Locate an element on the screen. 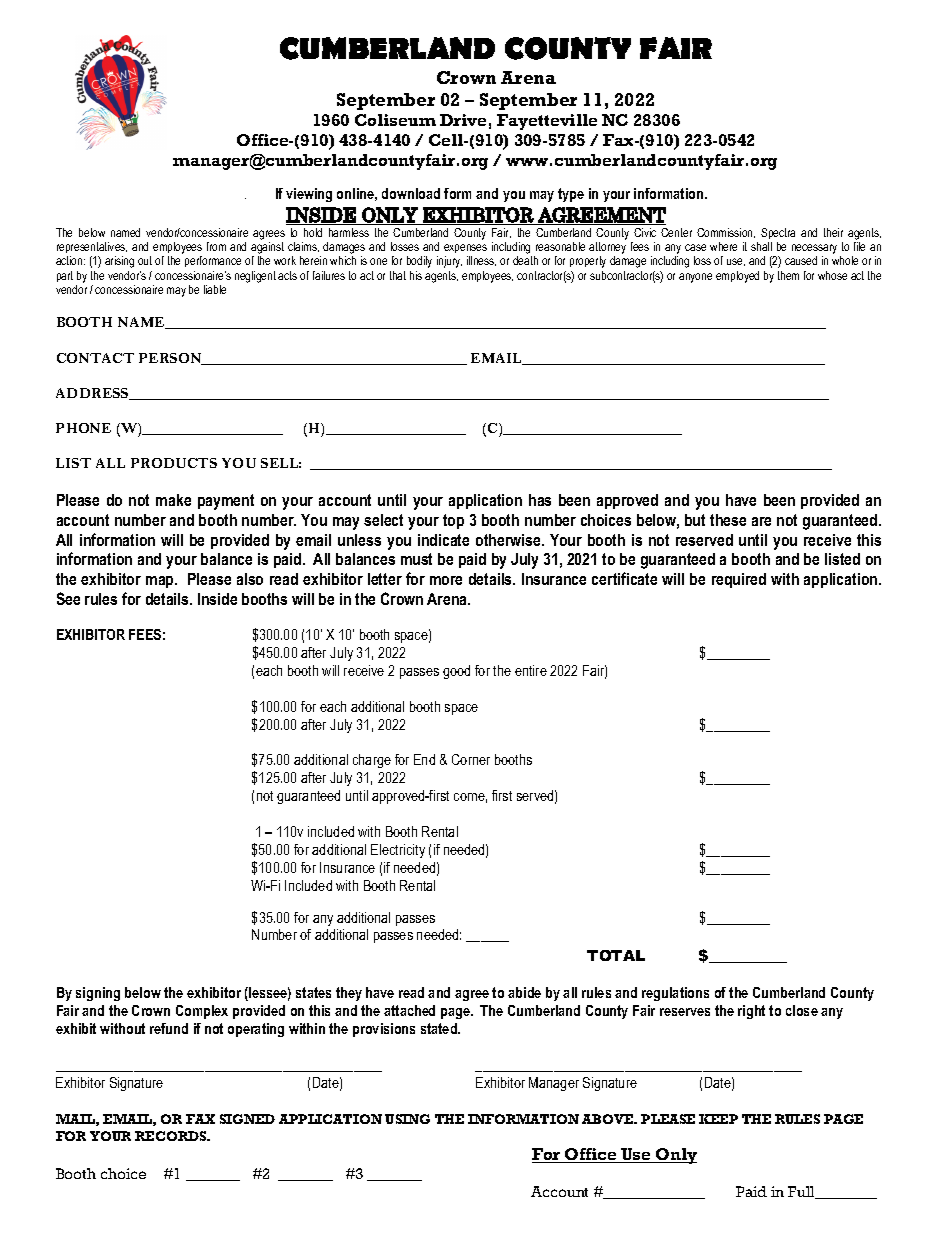 This screenshot has height=1233, width=952. Corner is located at coordinates (471, 759).
